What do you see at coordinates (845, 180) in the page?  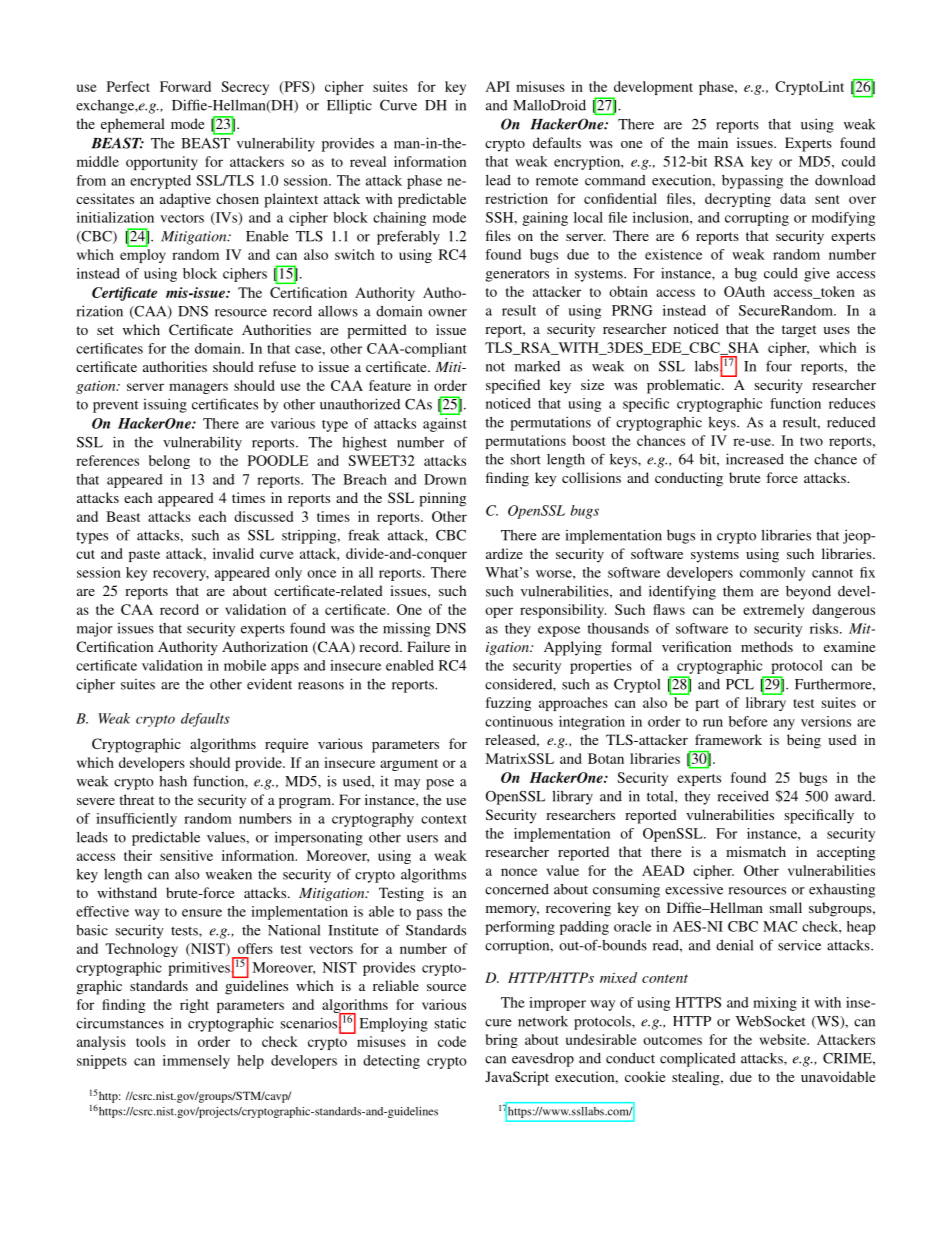 I see `download` at bounding box center [845, 180].
